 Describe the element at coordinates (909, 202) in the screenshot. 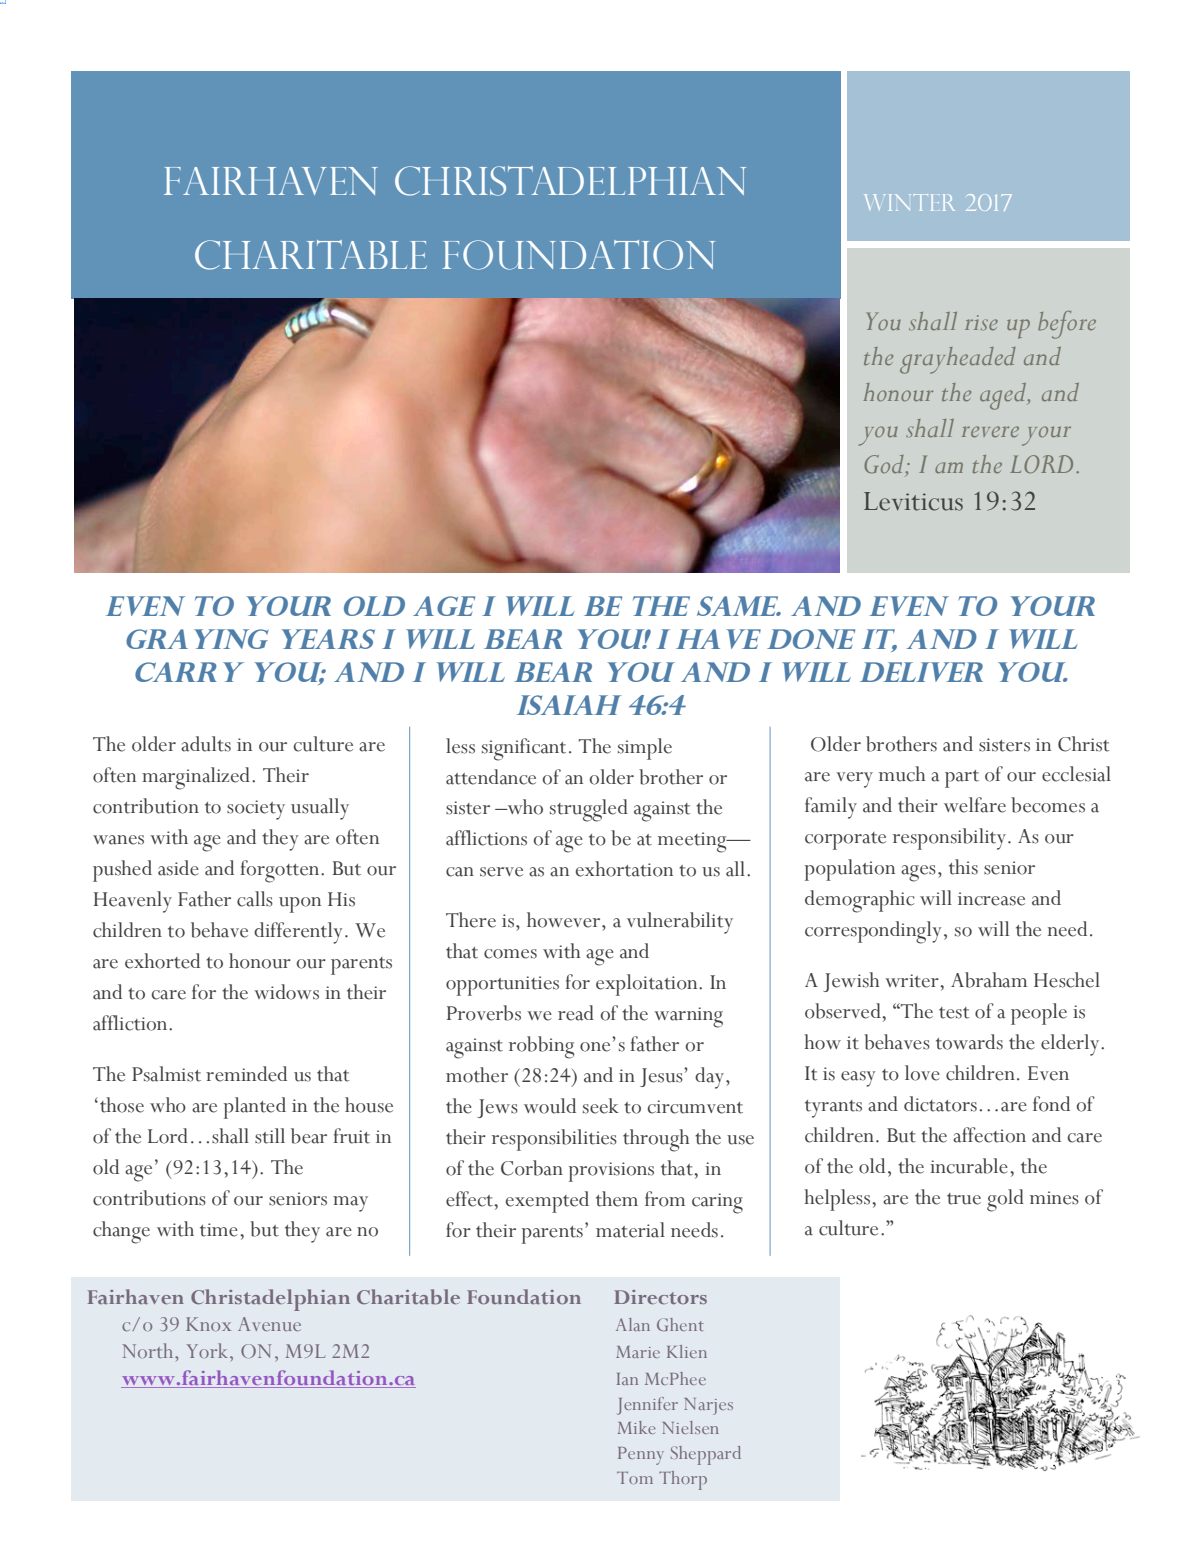

I see `Winter` at that location.
